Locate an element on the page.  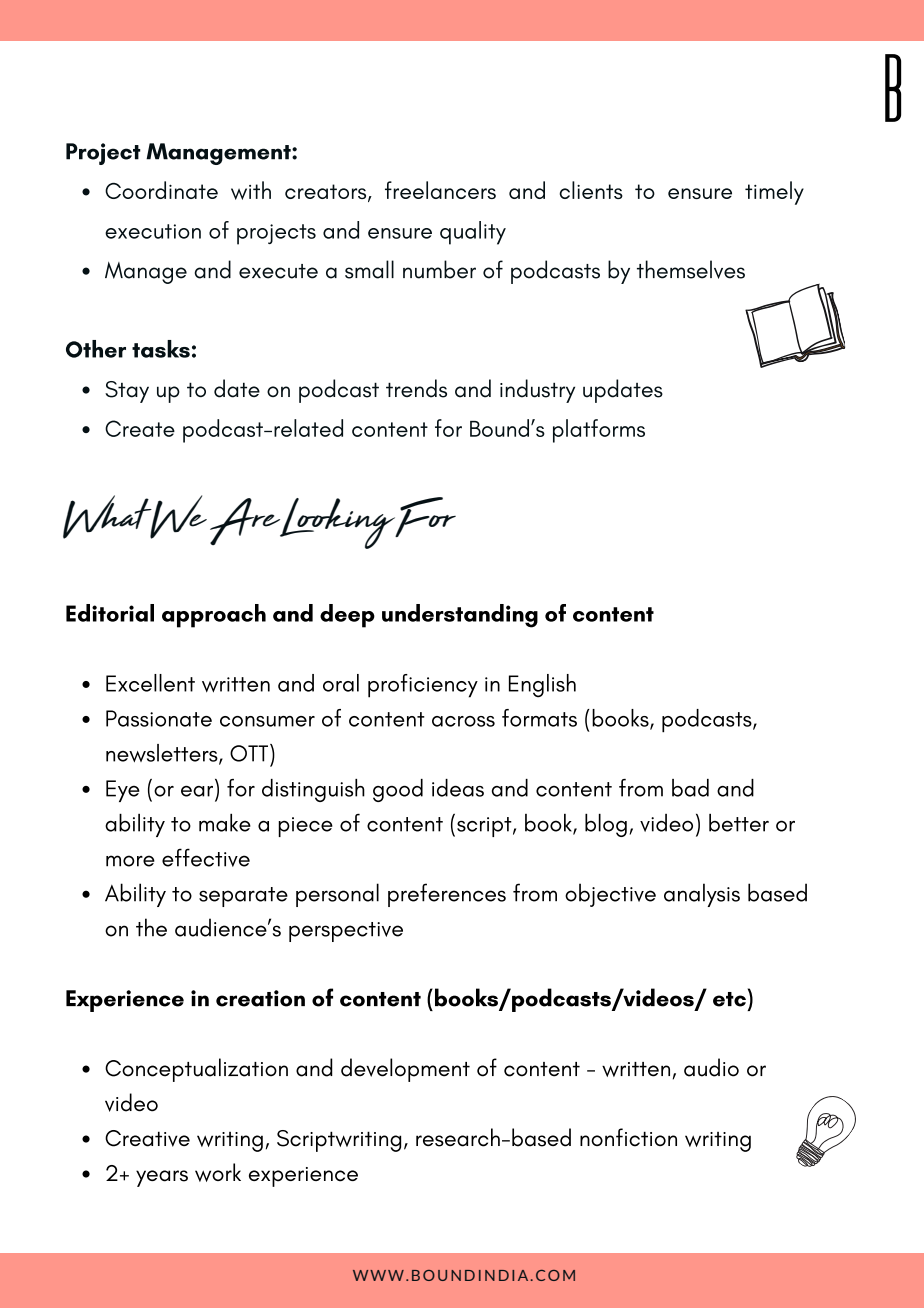
Creative is located at coordinates (147, 1138).
